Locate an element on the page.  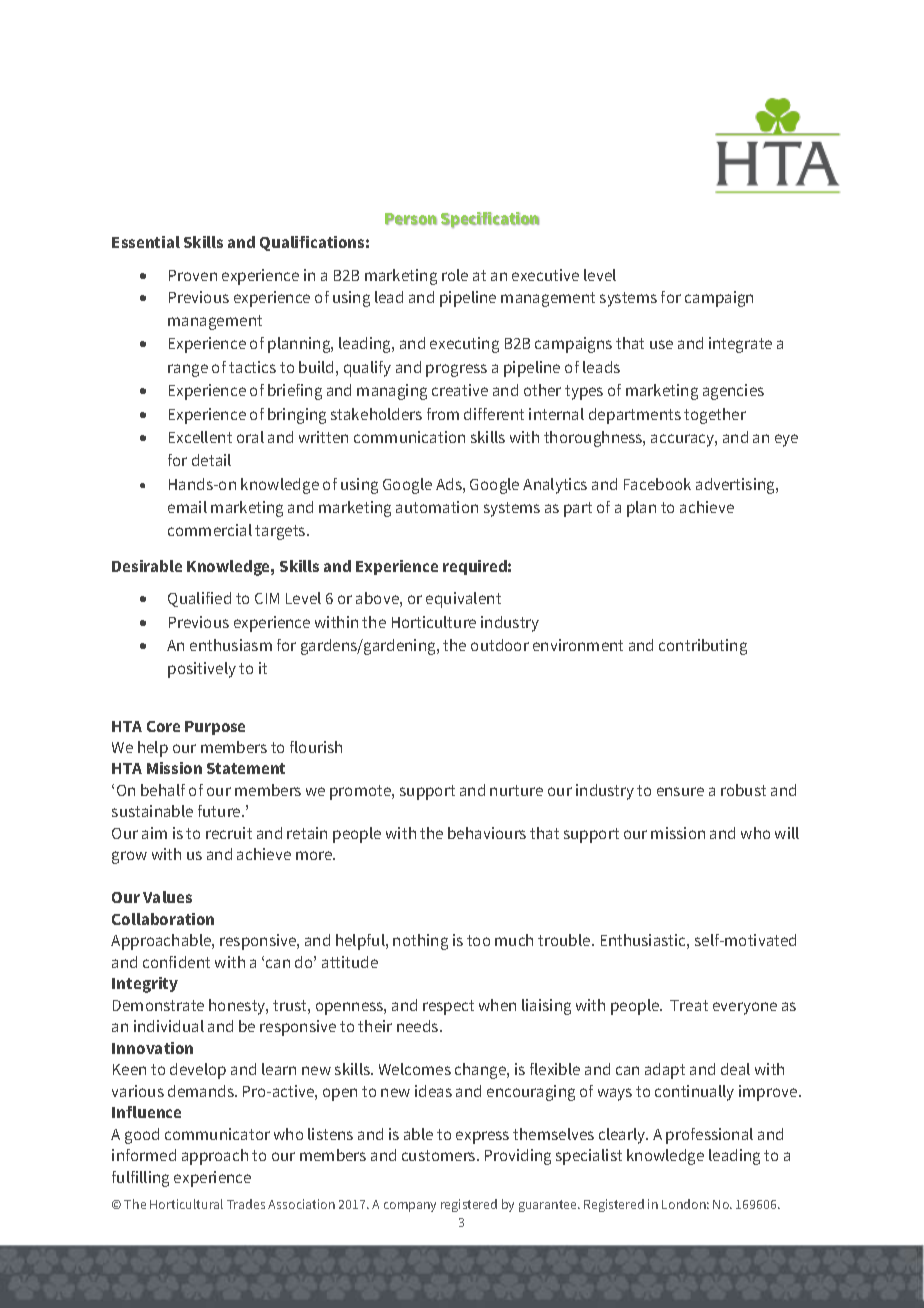
integrate is located at coordinates (740, 345).
